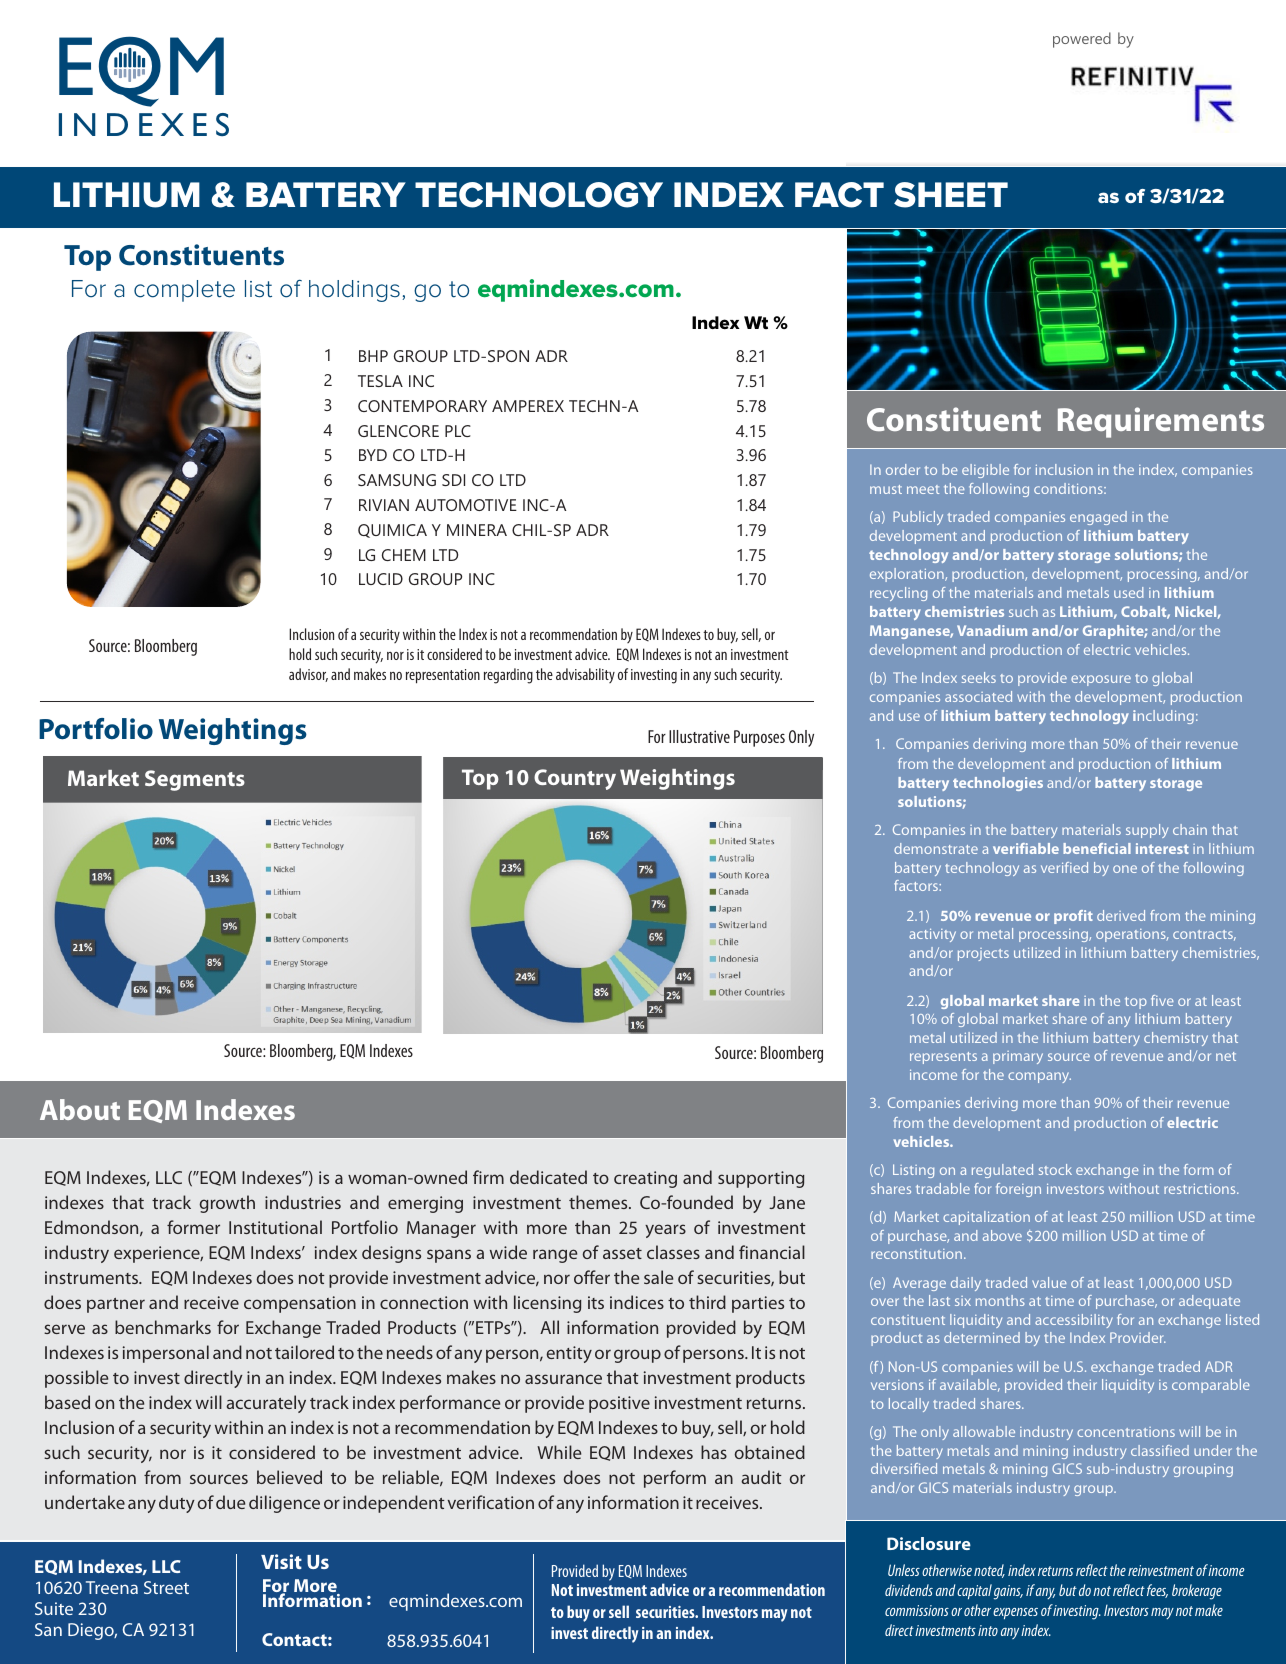 This screenshot has width=1286, height=1664. Describe the element at coordinates (645, 1179) in the screenshot. I see `creating` at that location.
